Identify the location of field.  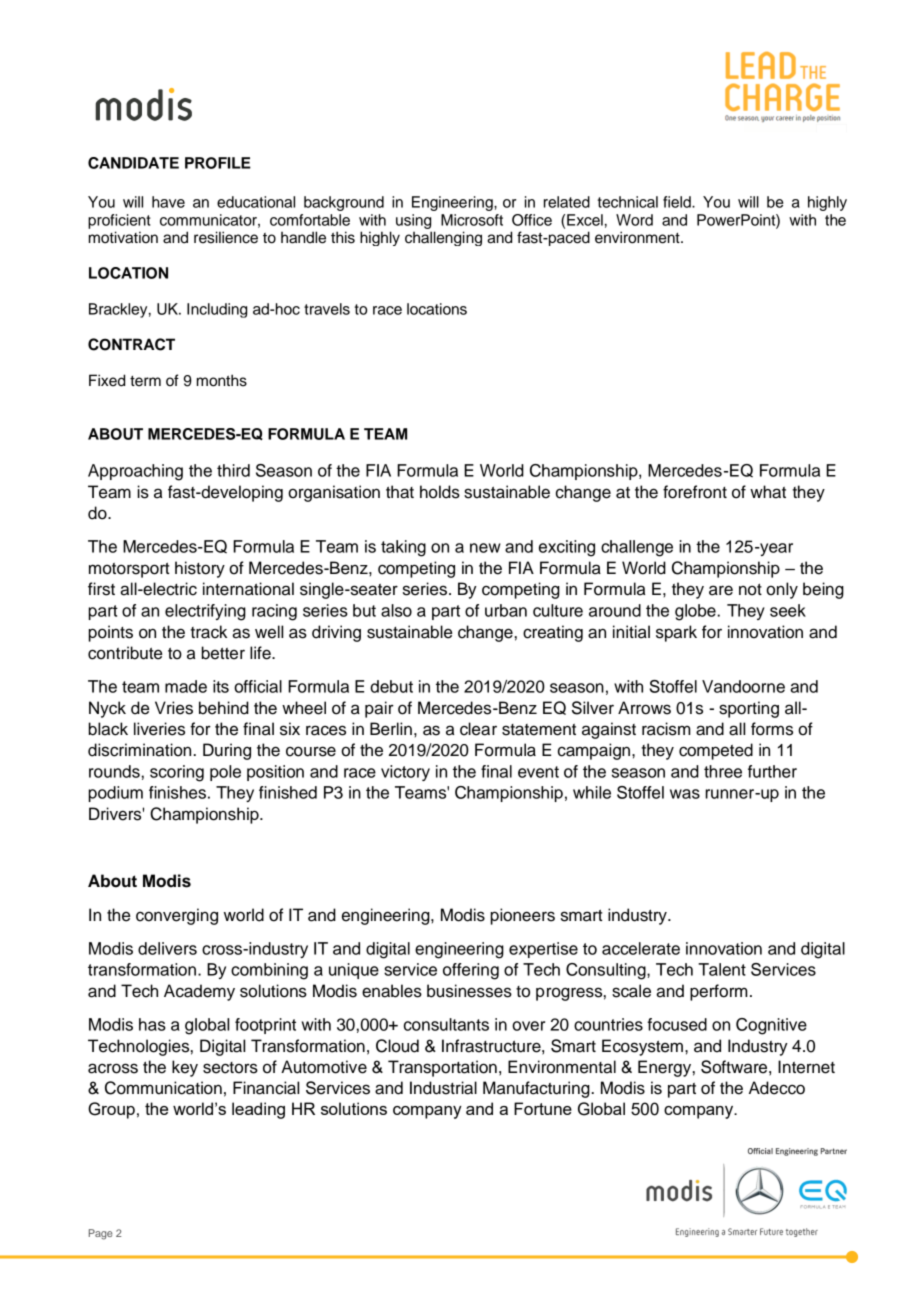
(678, 202).
